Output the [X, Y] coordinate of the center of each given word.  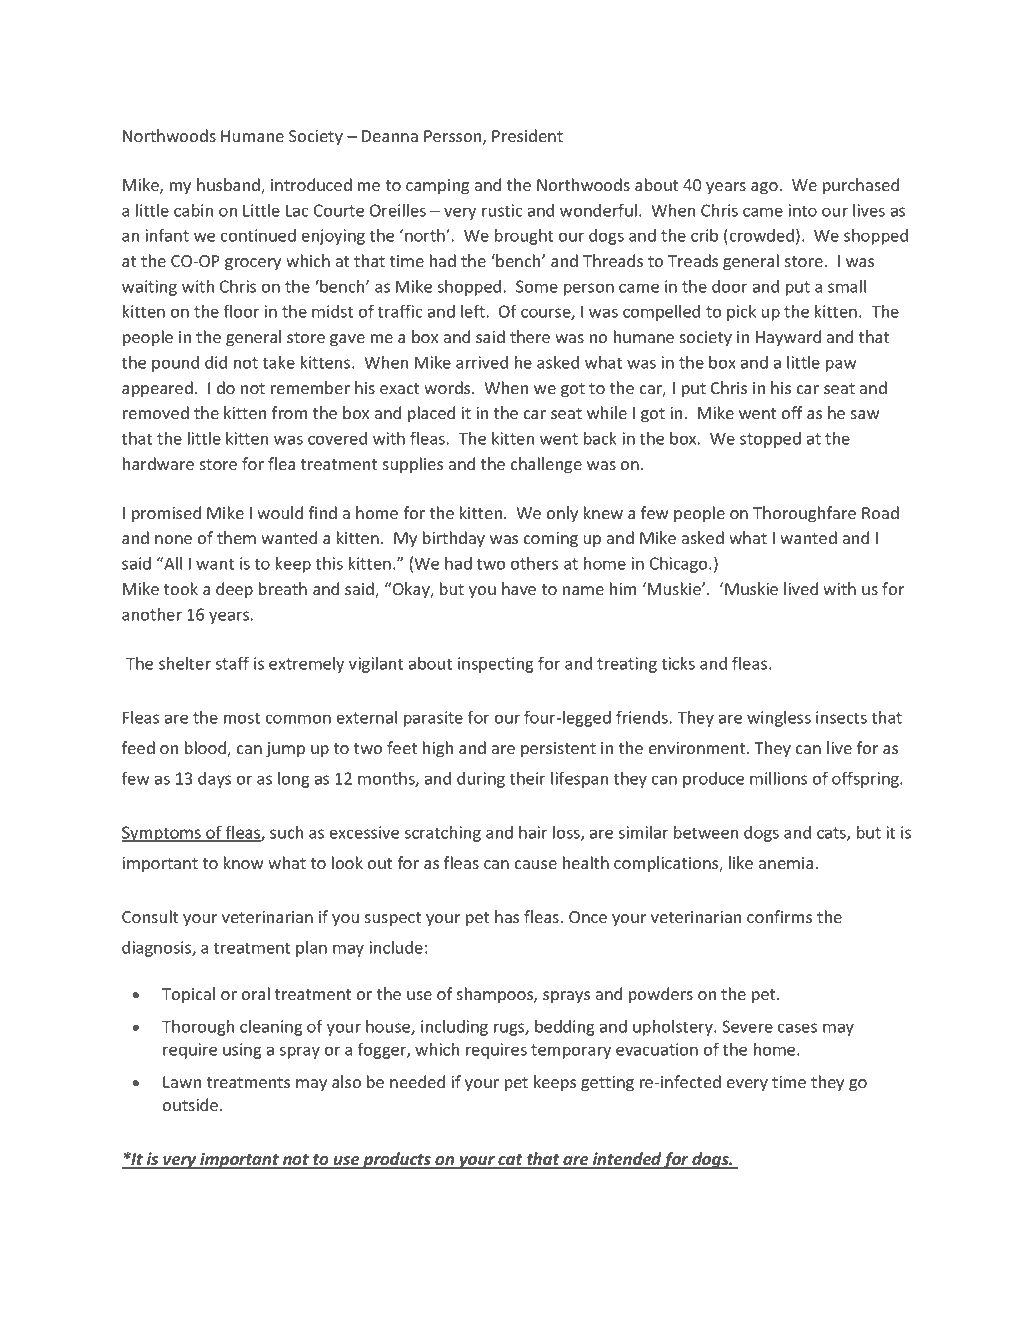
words [448, 387]
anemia [786, 863]
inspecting [496, 665]
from [289, 412]
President [527, 135]
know [244, 862]
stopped [770, 440]
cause [536, 864]
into [802, 210]
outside [192, 1104]
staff [232, 663]
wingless [779, 719]
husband [229, 186]
